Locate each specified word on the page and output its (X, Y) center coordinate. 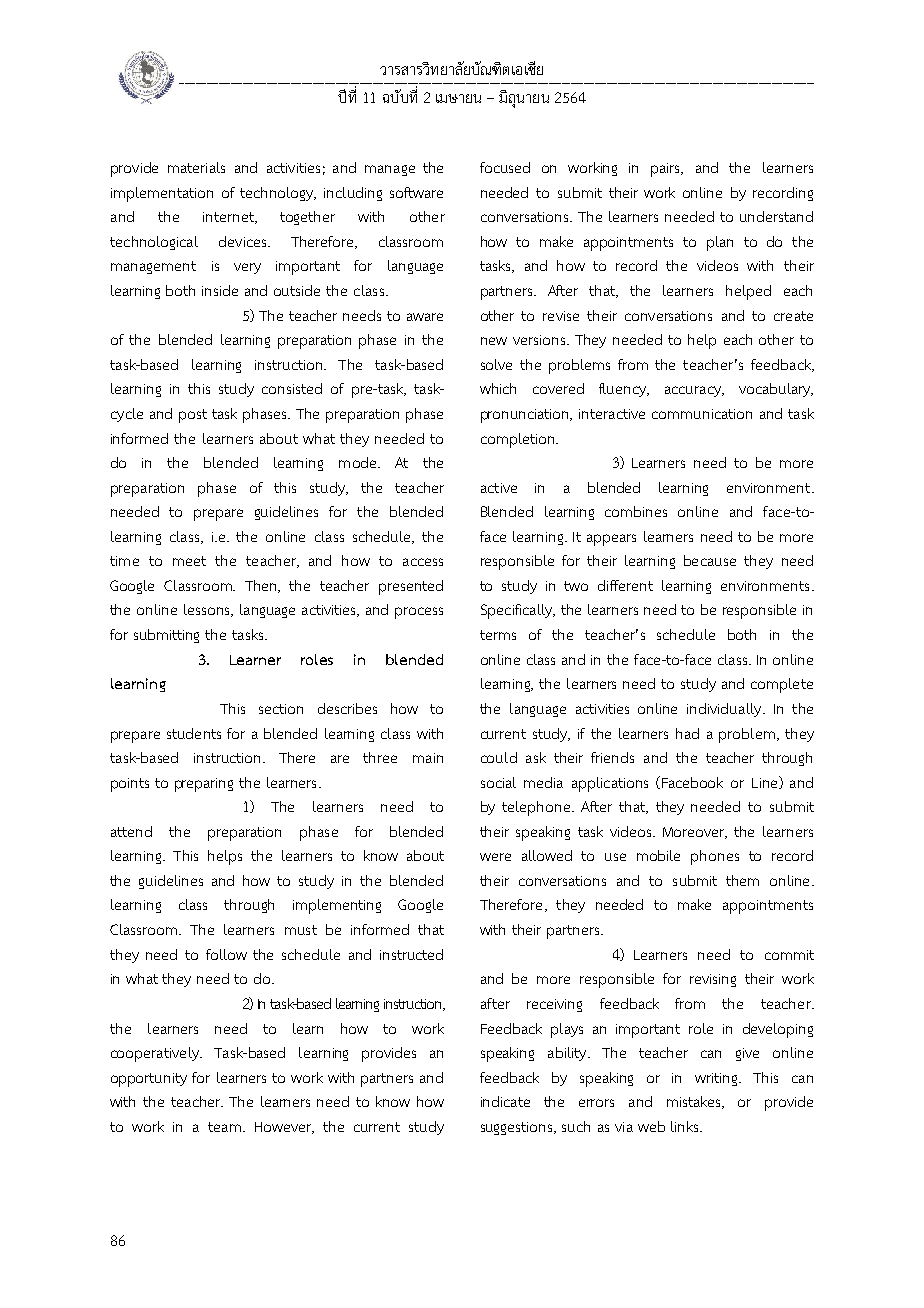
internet (229, 218)
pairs (667, 170)
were (495, 857)
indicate (505, 1101)
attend (131, 831)
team (224, 1127)
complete (782, 685)
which (498, 388)
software (416, 192)
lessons (208, 610)
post (193, 416)
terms (498, 635)
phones (715, 857)
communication (702, 414)
